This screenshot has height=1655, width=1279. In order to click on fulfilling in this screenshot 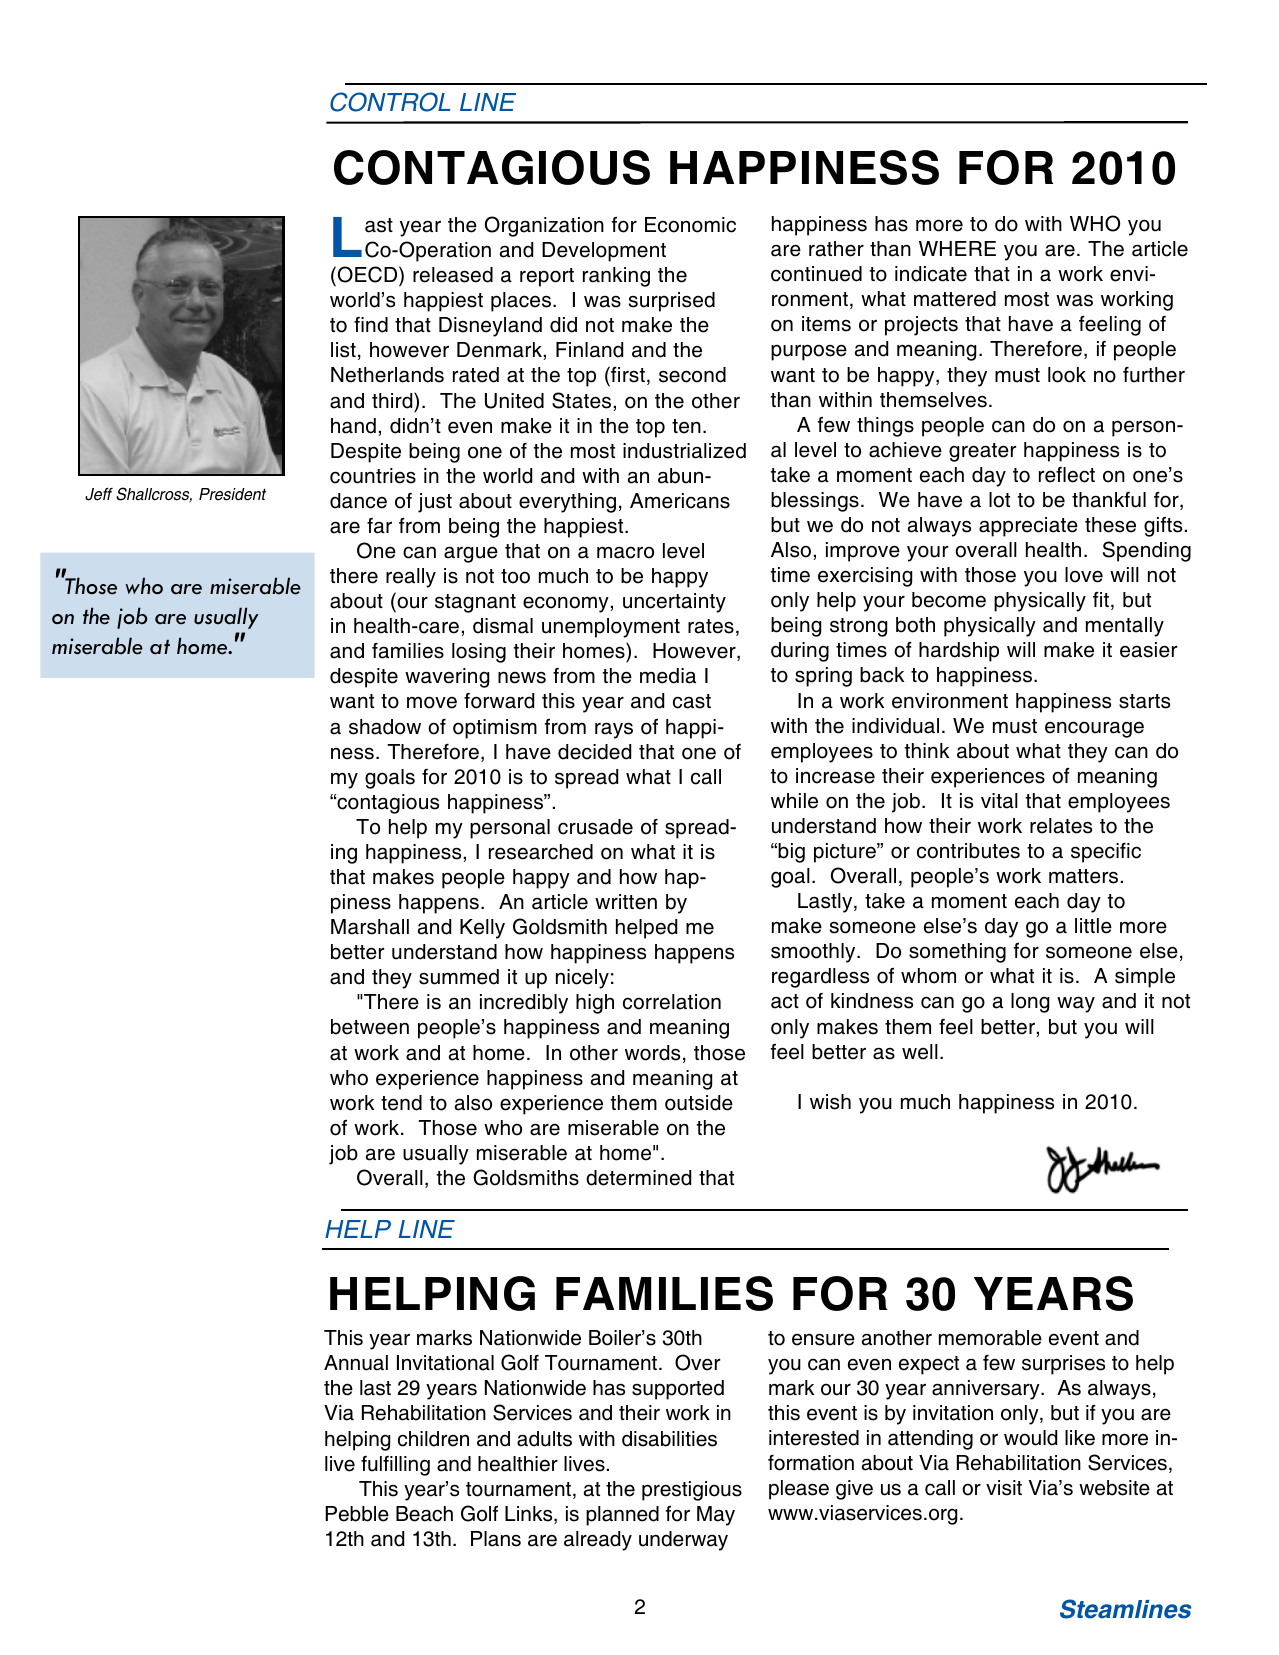, I will do `click(395, 1466)`.
